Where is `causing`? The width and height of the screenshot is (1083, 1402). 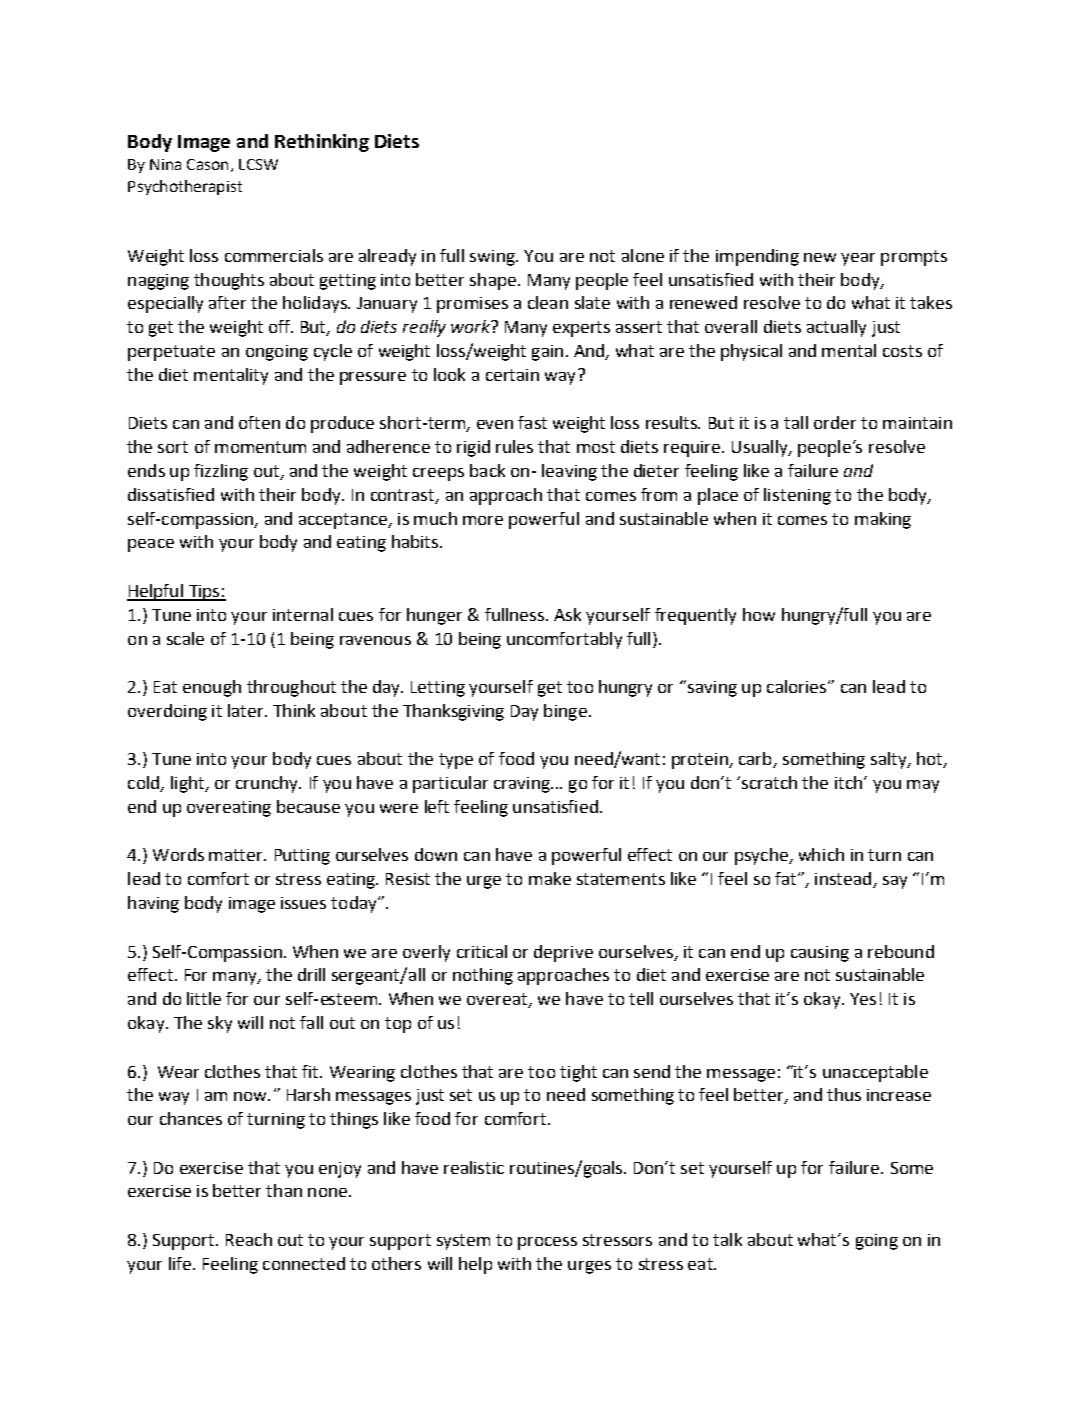
causing is located at coordinates (820, 954).
